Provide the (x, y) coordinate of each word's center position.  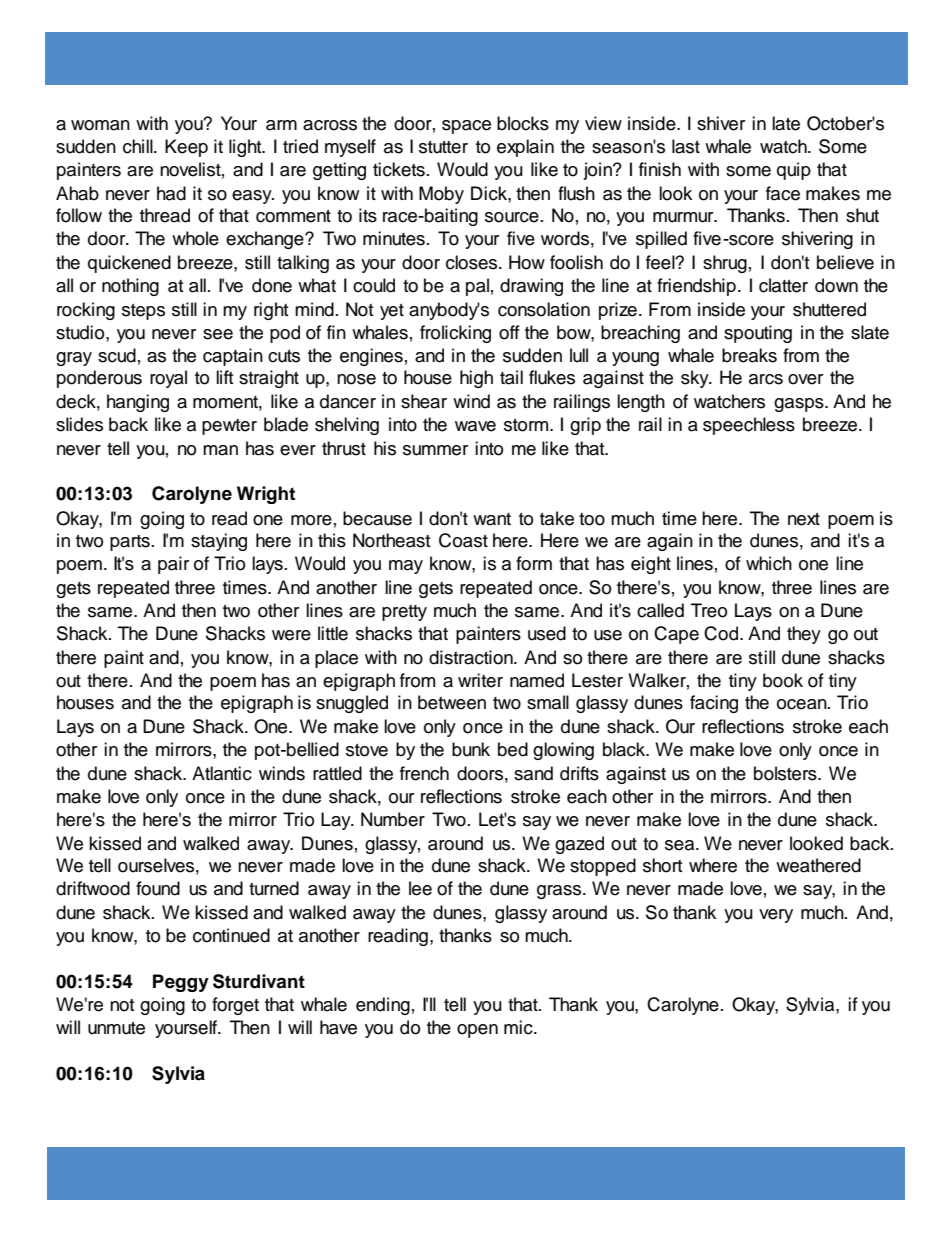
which (769, 563)
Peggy (181, 983)
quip (794, 171)
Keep (186, 148)
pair (173, 565)
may (406, 567)
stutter (443, 147)
